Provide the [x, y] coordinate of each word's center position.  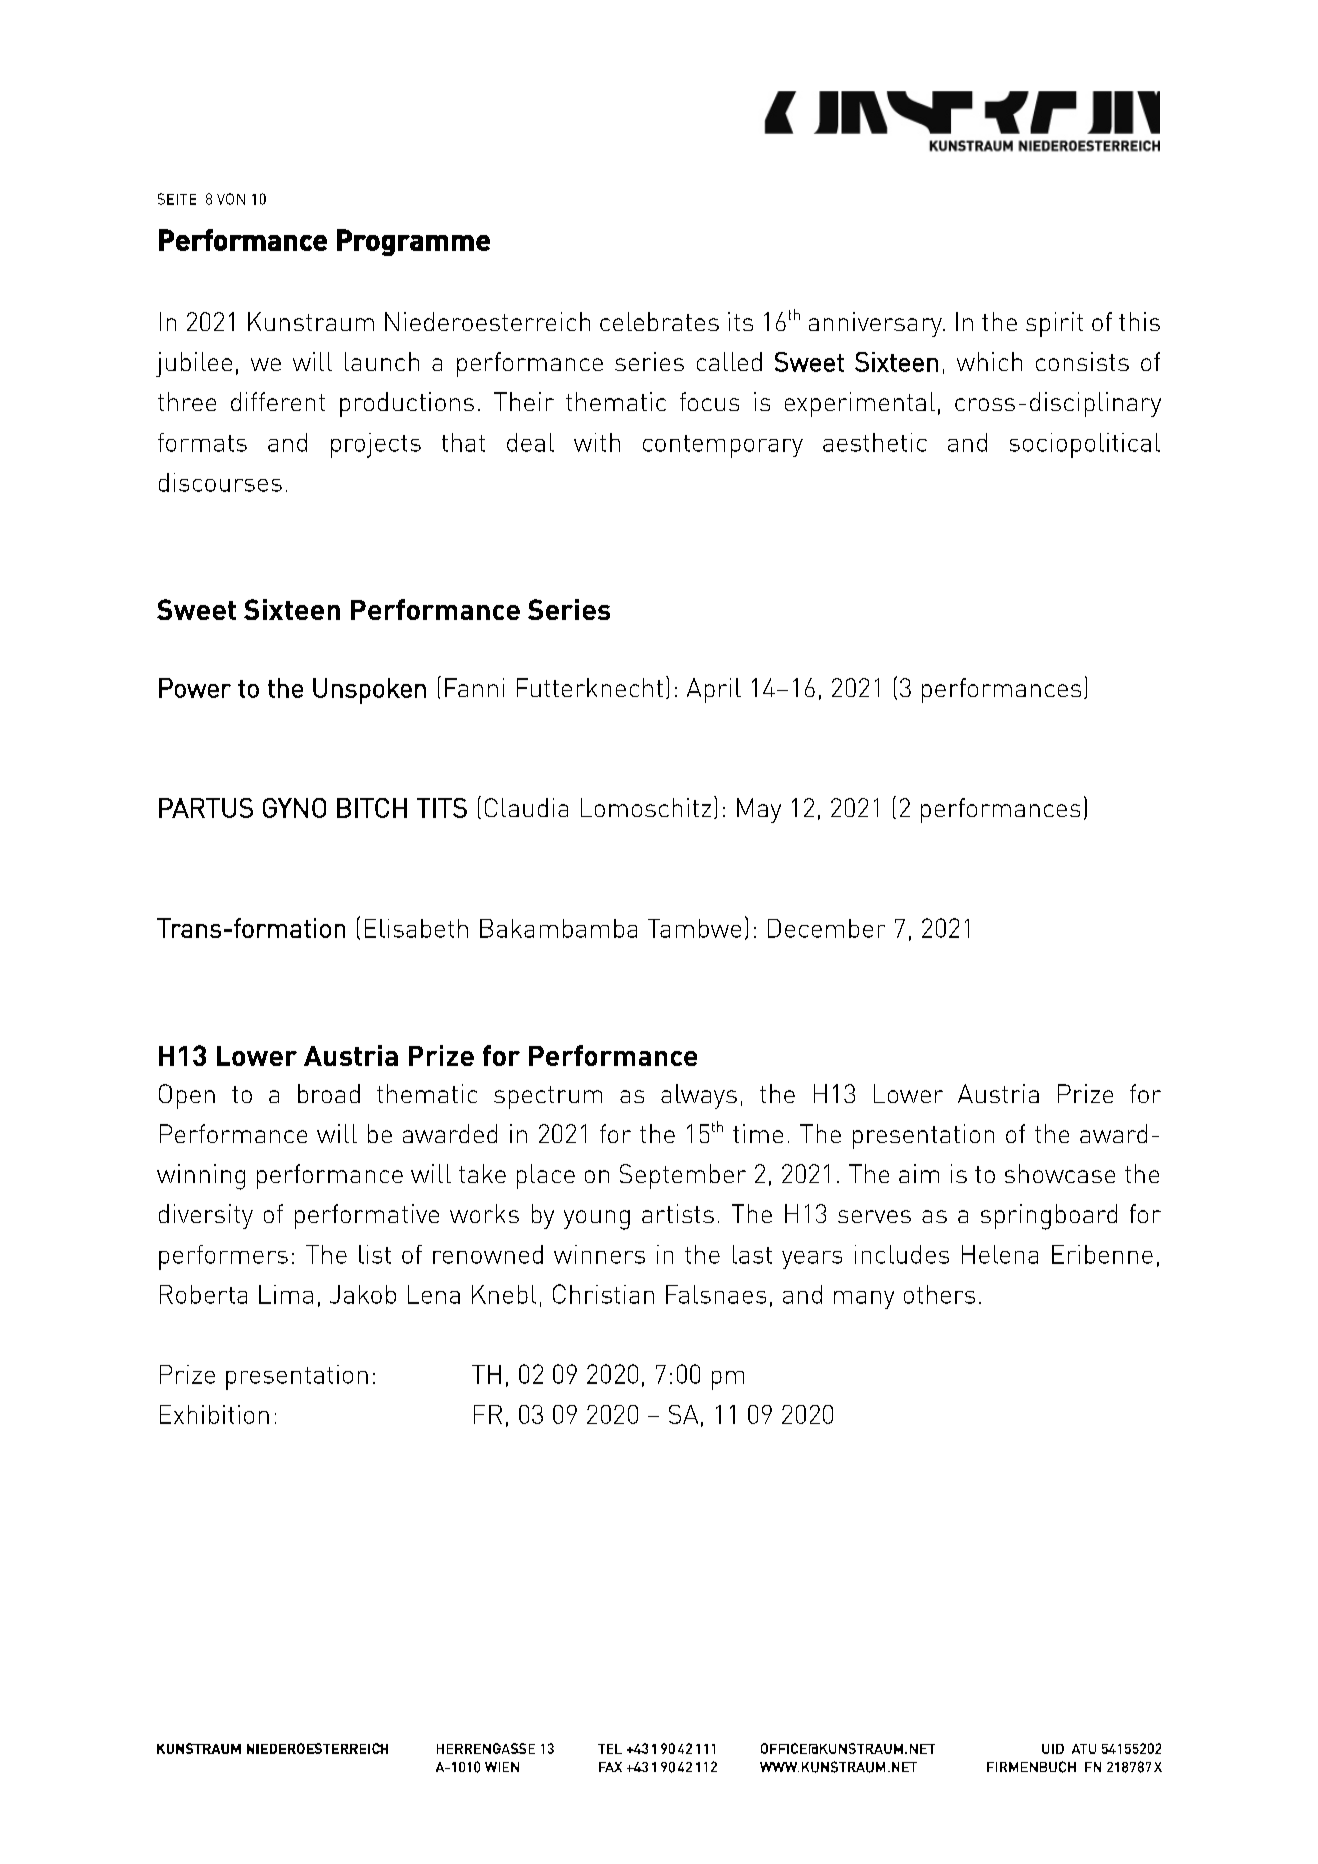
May [759, 810]
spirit [1054, 324]
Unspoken [369, 691]
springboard [1049, 1217]
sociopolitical [1085, 445]
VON [231, 199]
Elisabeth [416, 928]
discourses [220, 482]
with [597, 442]
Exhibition [214, 1414]
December [826, 928]
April [714, 690]
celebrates [659, 321]
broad [329, 1093]
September [683, 1176]
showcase [1060, 1173]
